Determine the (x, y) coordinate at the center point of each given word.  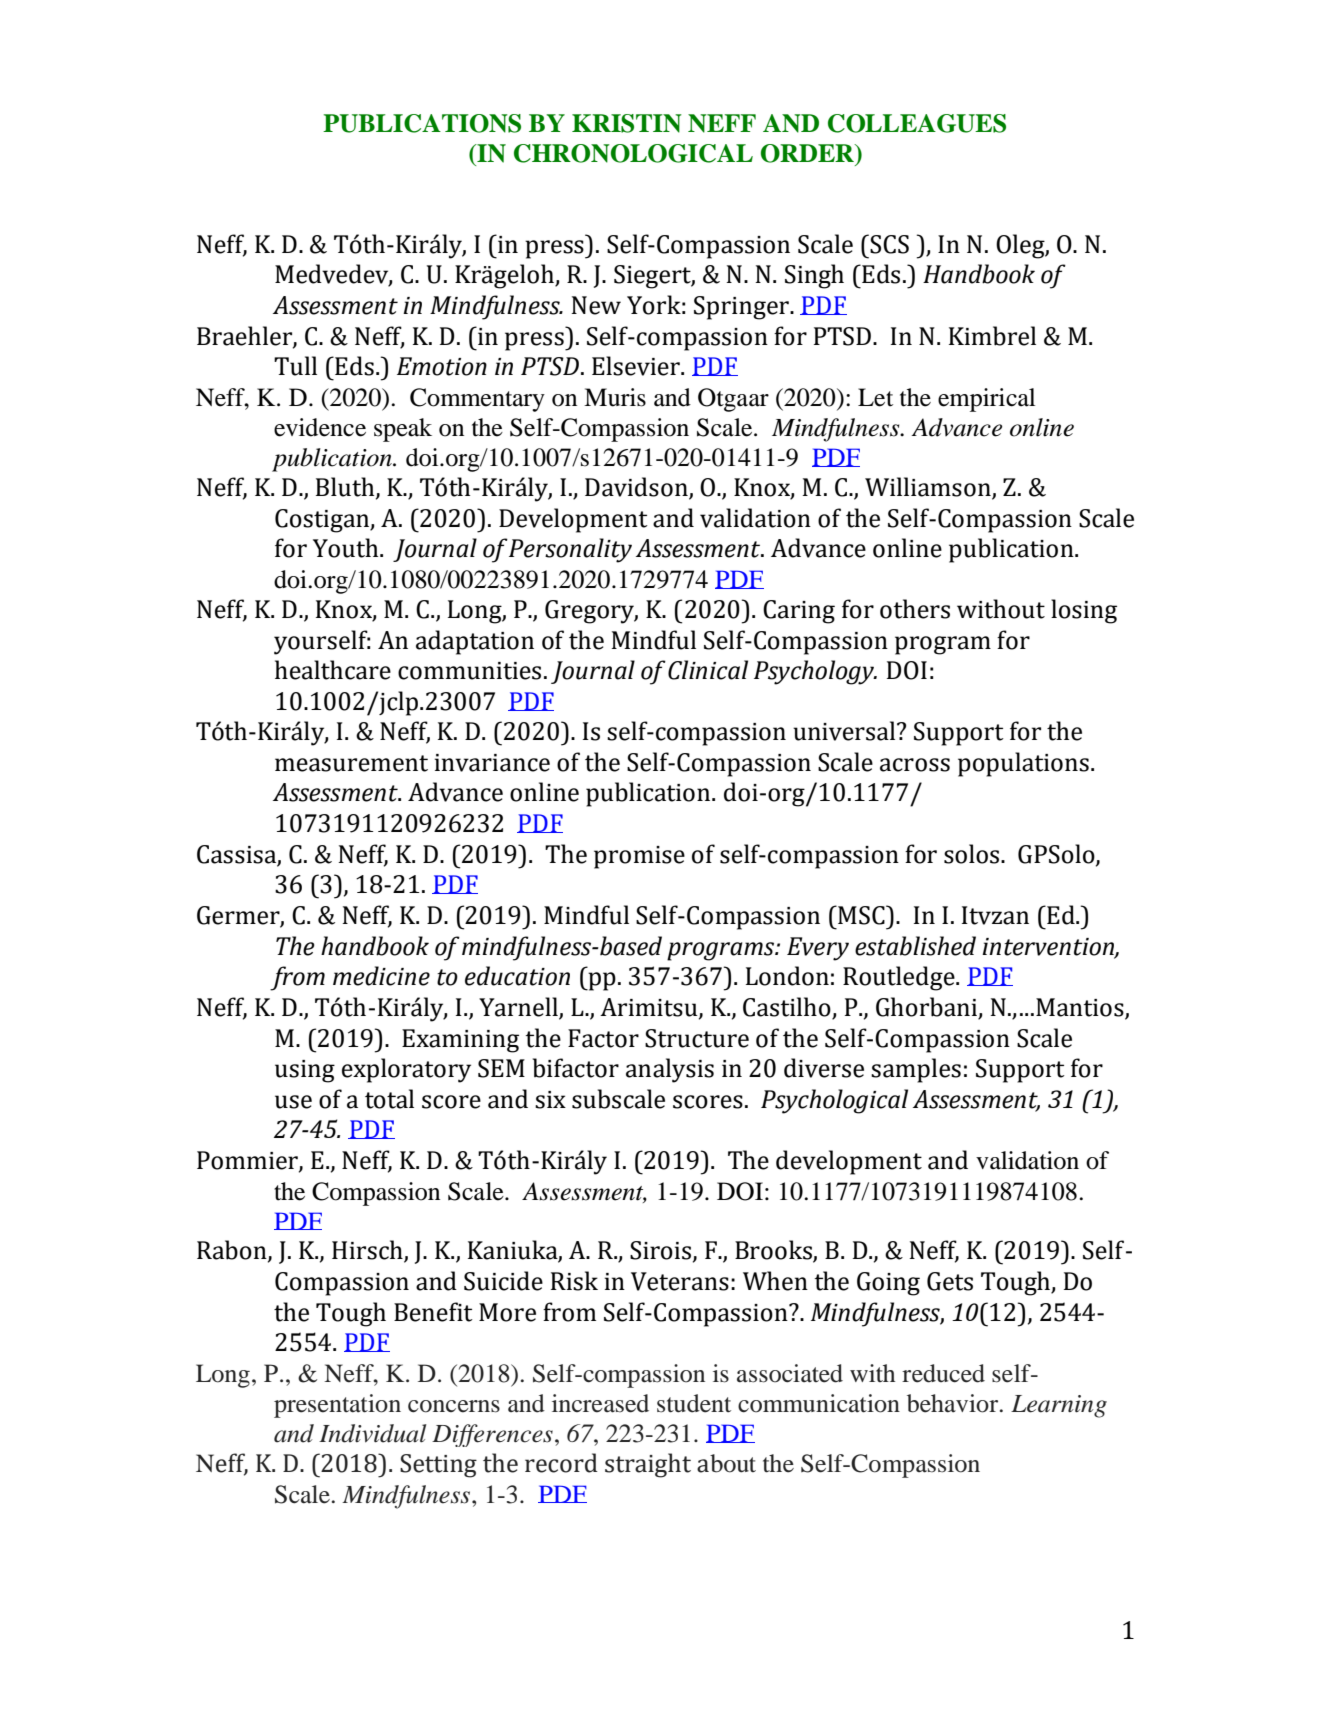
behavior (954, 1403)
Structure (697, 1038)
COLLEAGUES (917, 123)
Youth (347, 548)
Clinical (708, 670)
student (694, 1403)
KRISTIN (627, 123)
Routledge (900, 978)
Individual (373, 1433)
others (915, 609)
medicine (381, 976)
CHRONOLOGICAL (633, 153)
